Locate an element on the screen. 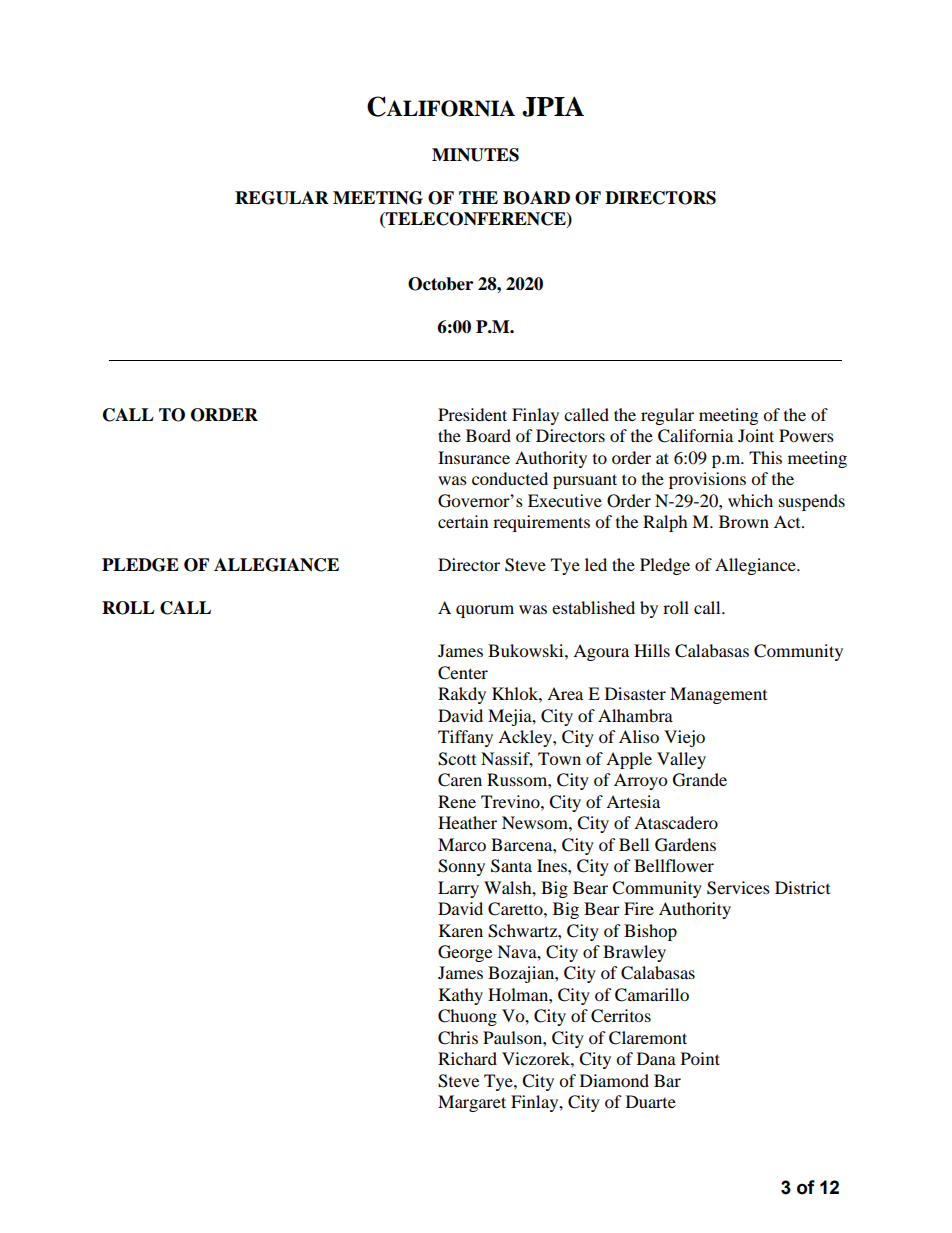  Grande is located at coordinates (700, 780).
